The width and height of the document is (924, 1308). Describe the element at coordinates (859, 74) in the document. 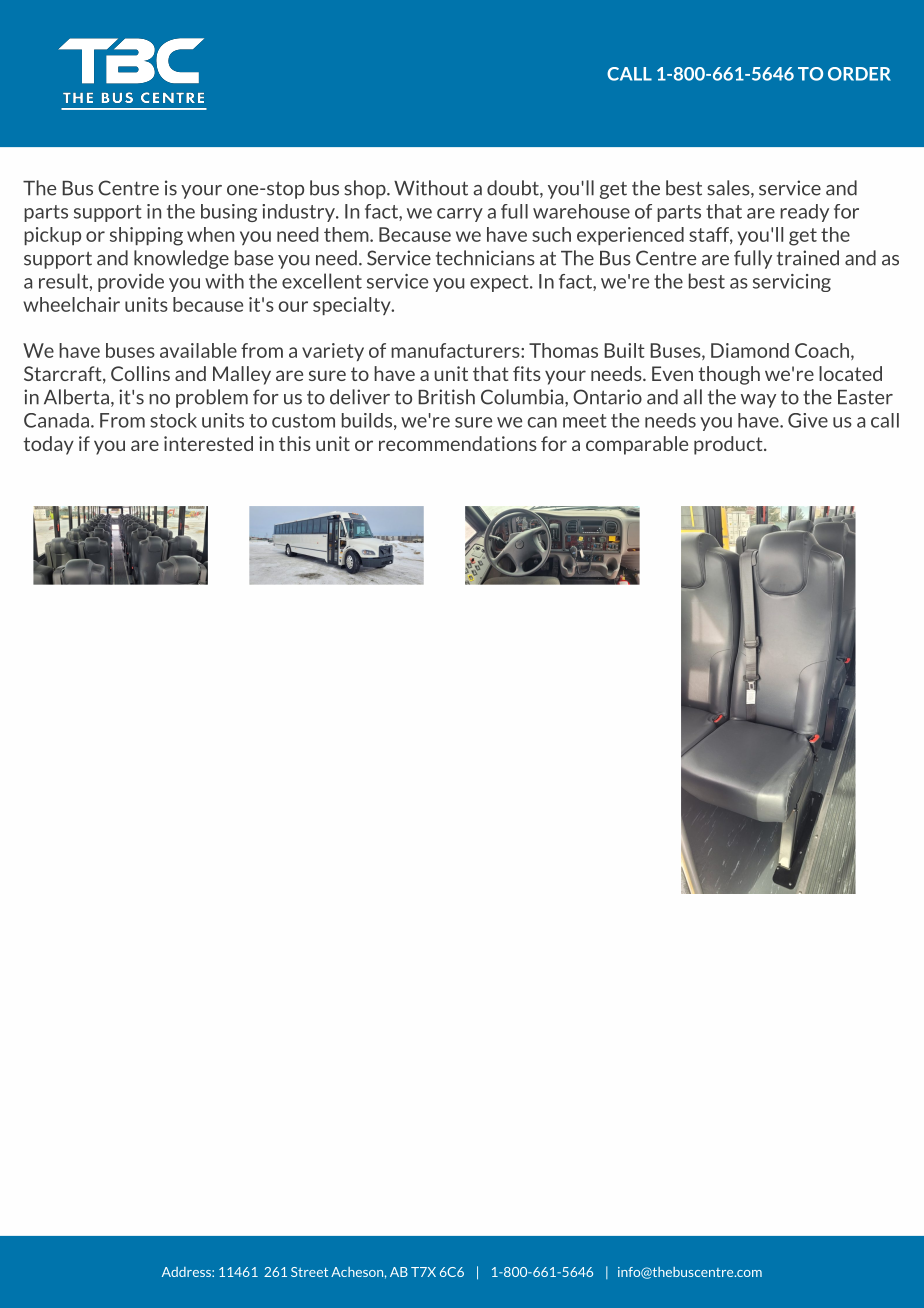

I see `ORDER` at that location.
